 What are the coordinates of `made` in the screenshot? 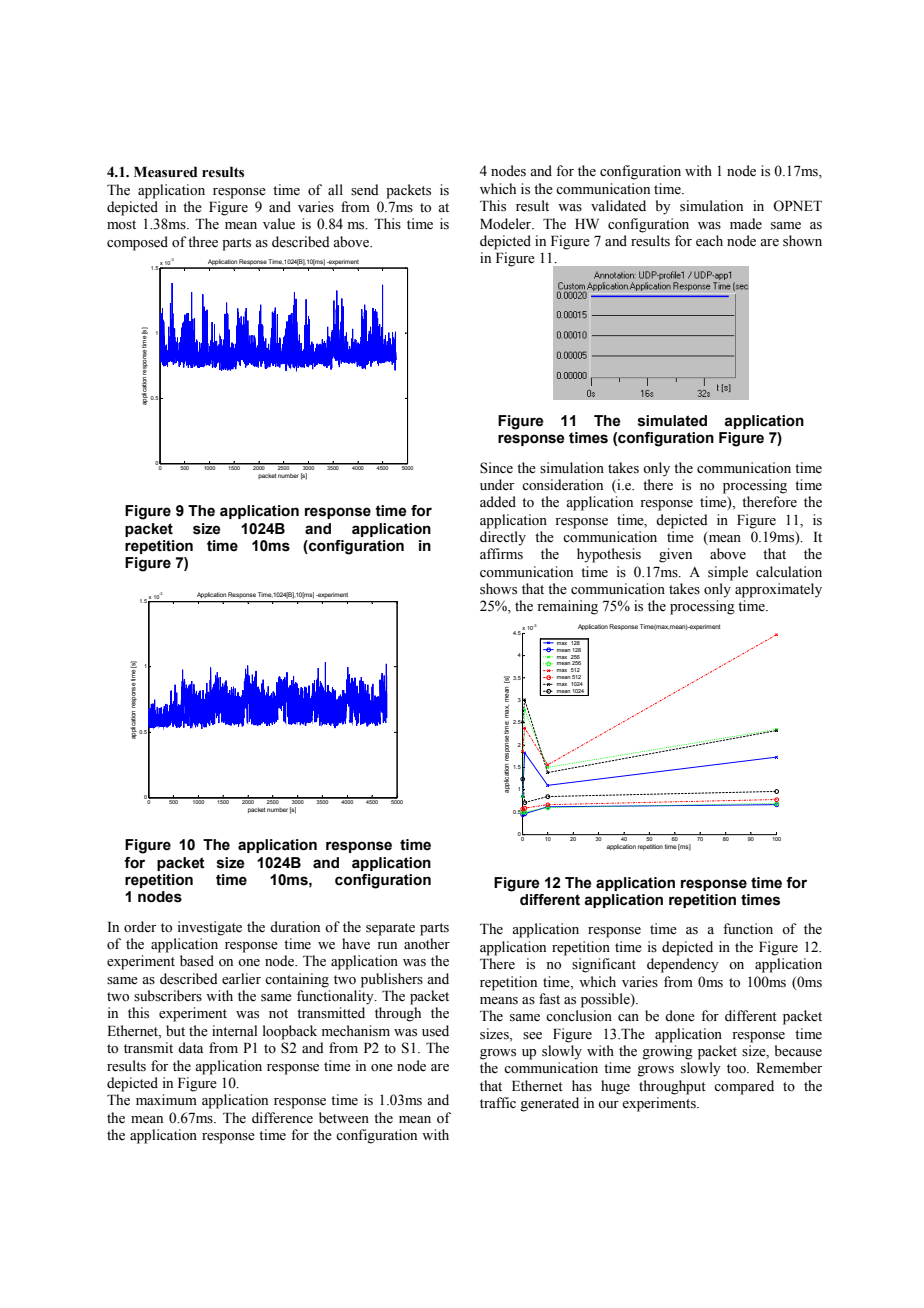 It's located at (746, 224).
